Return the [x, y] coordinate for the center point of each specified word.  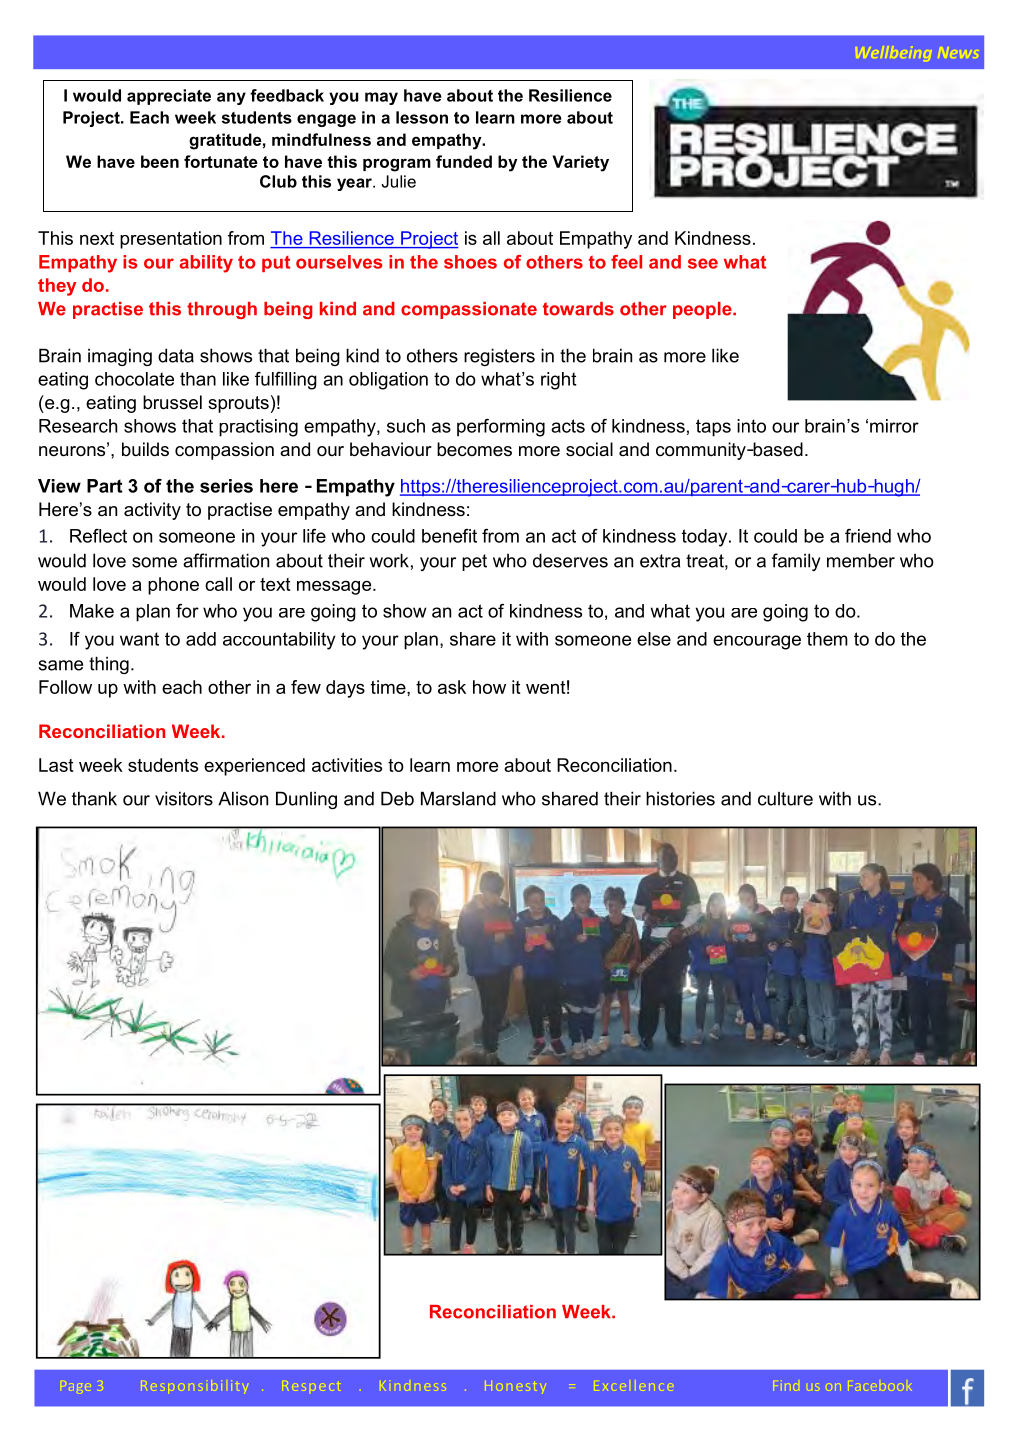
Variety [580, 163]
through [222, 310]
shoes [470, 262]
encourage [757, 642]
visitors [184, 798]
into [751, 426]
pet [474, 562]
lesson [422, 117]
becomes [474, 449]
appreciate [169, 97]
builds [145, 449]
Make [92, 611]
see [703, 263]
